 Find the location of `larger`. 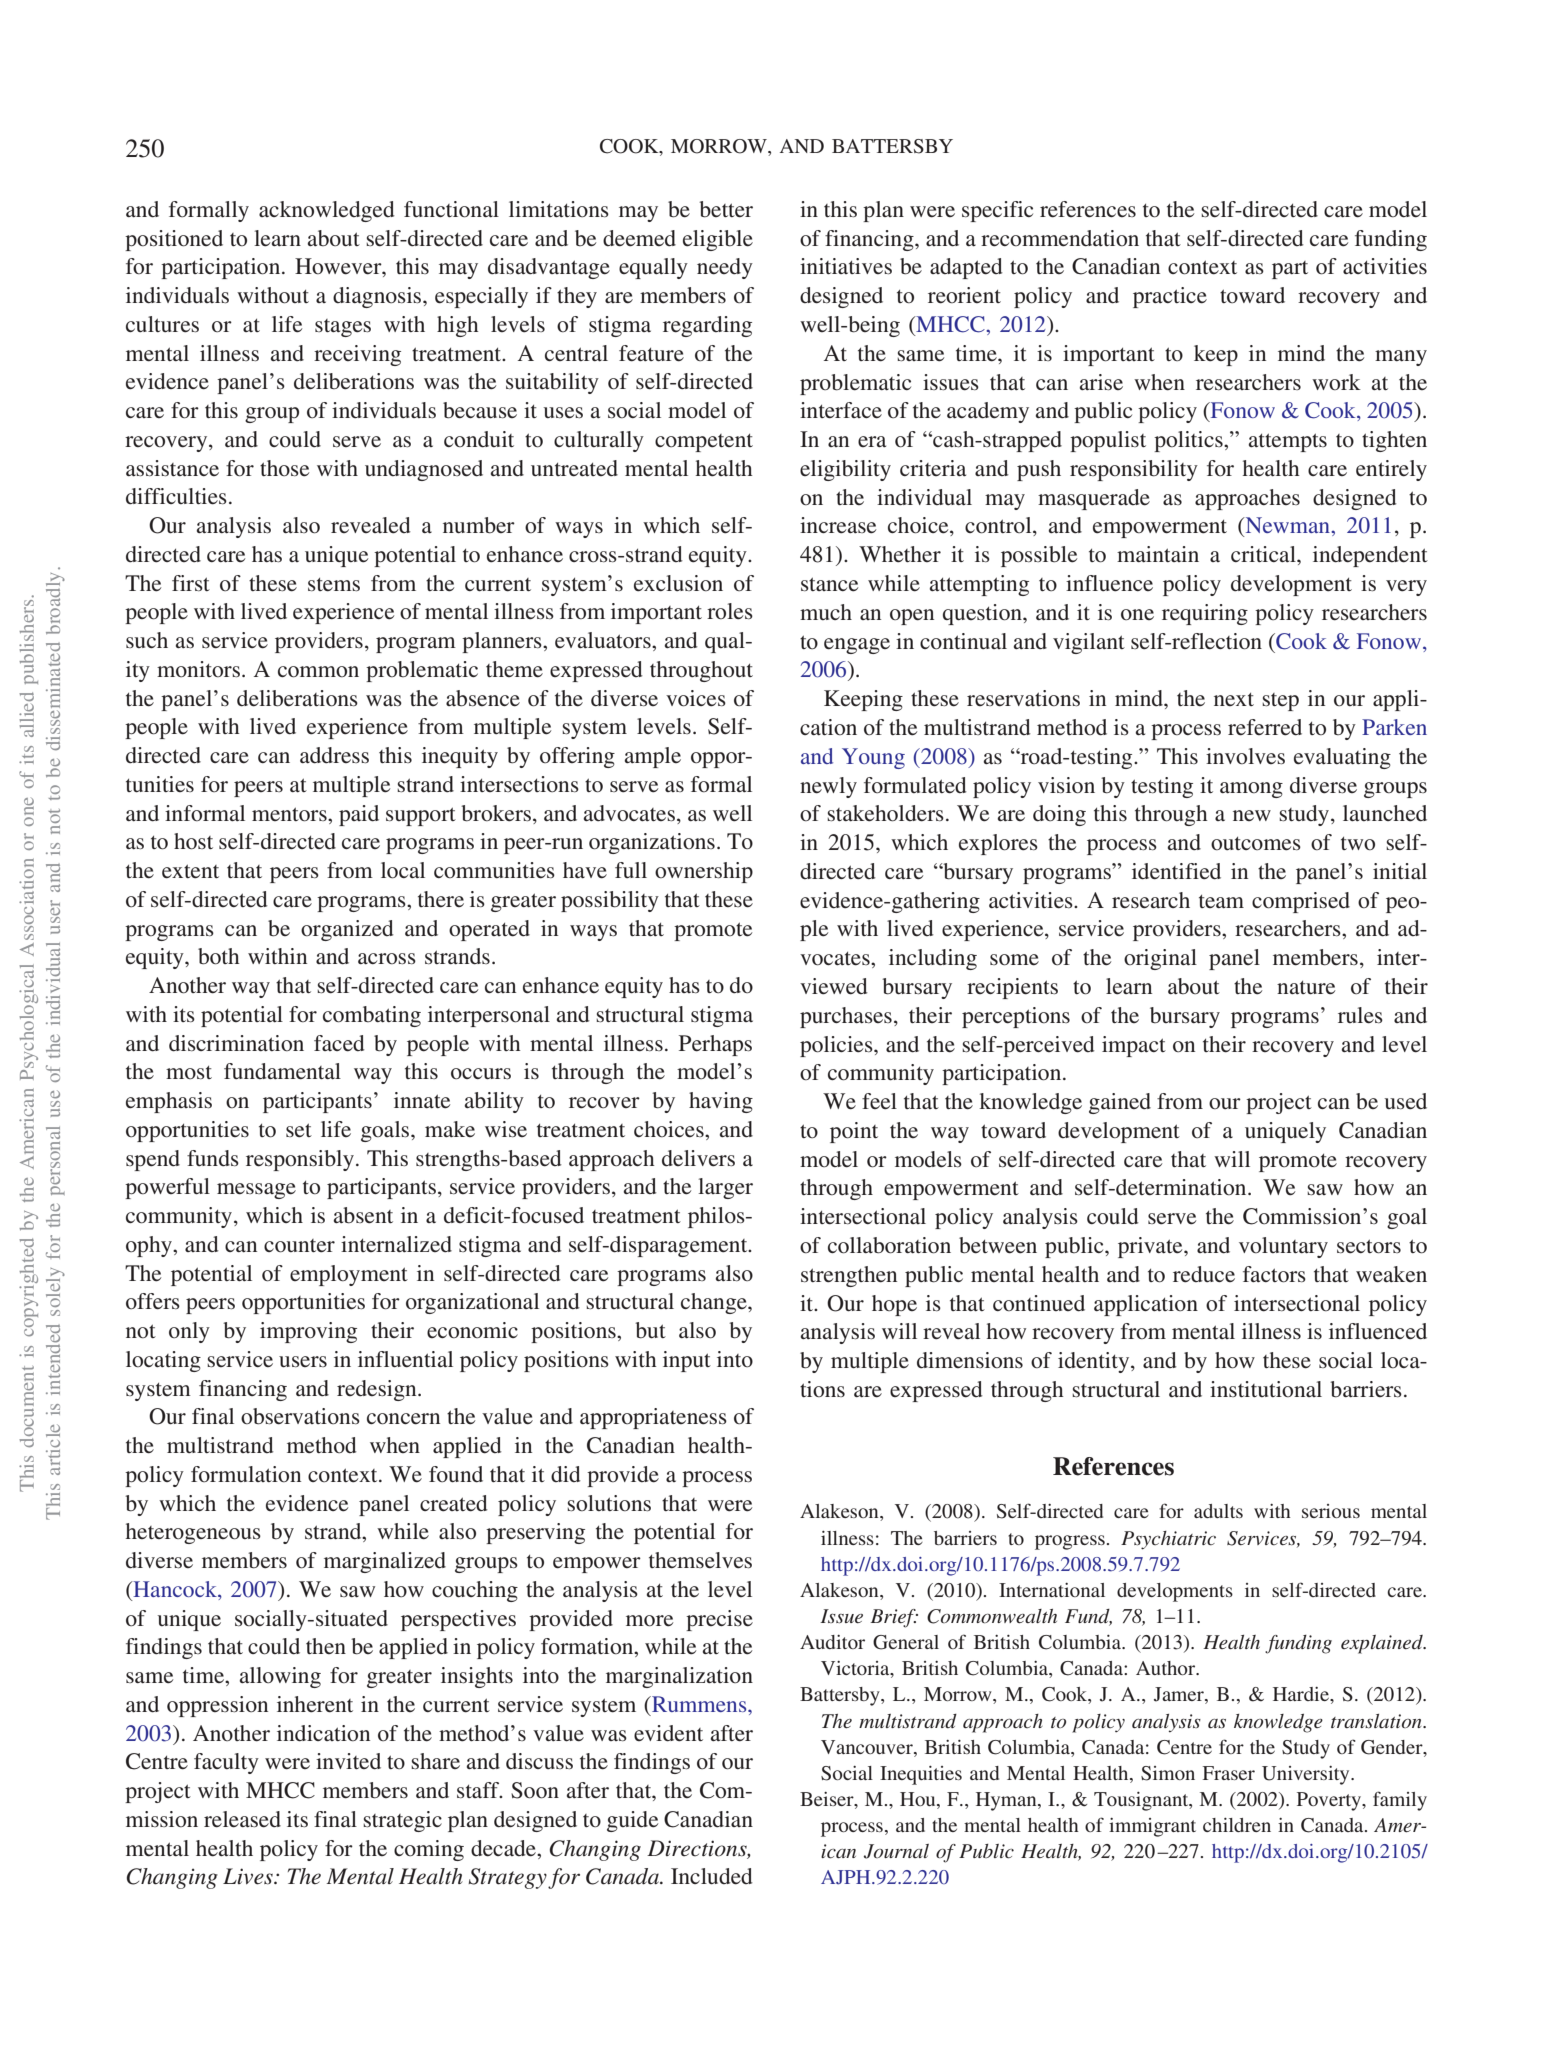

larger is located at coordinates (725, 1188).
